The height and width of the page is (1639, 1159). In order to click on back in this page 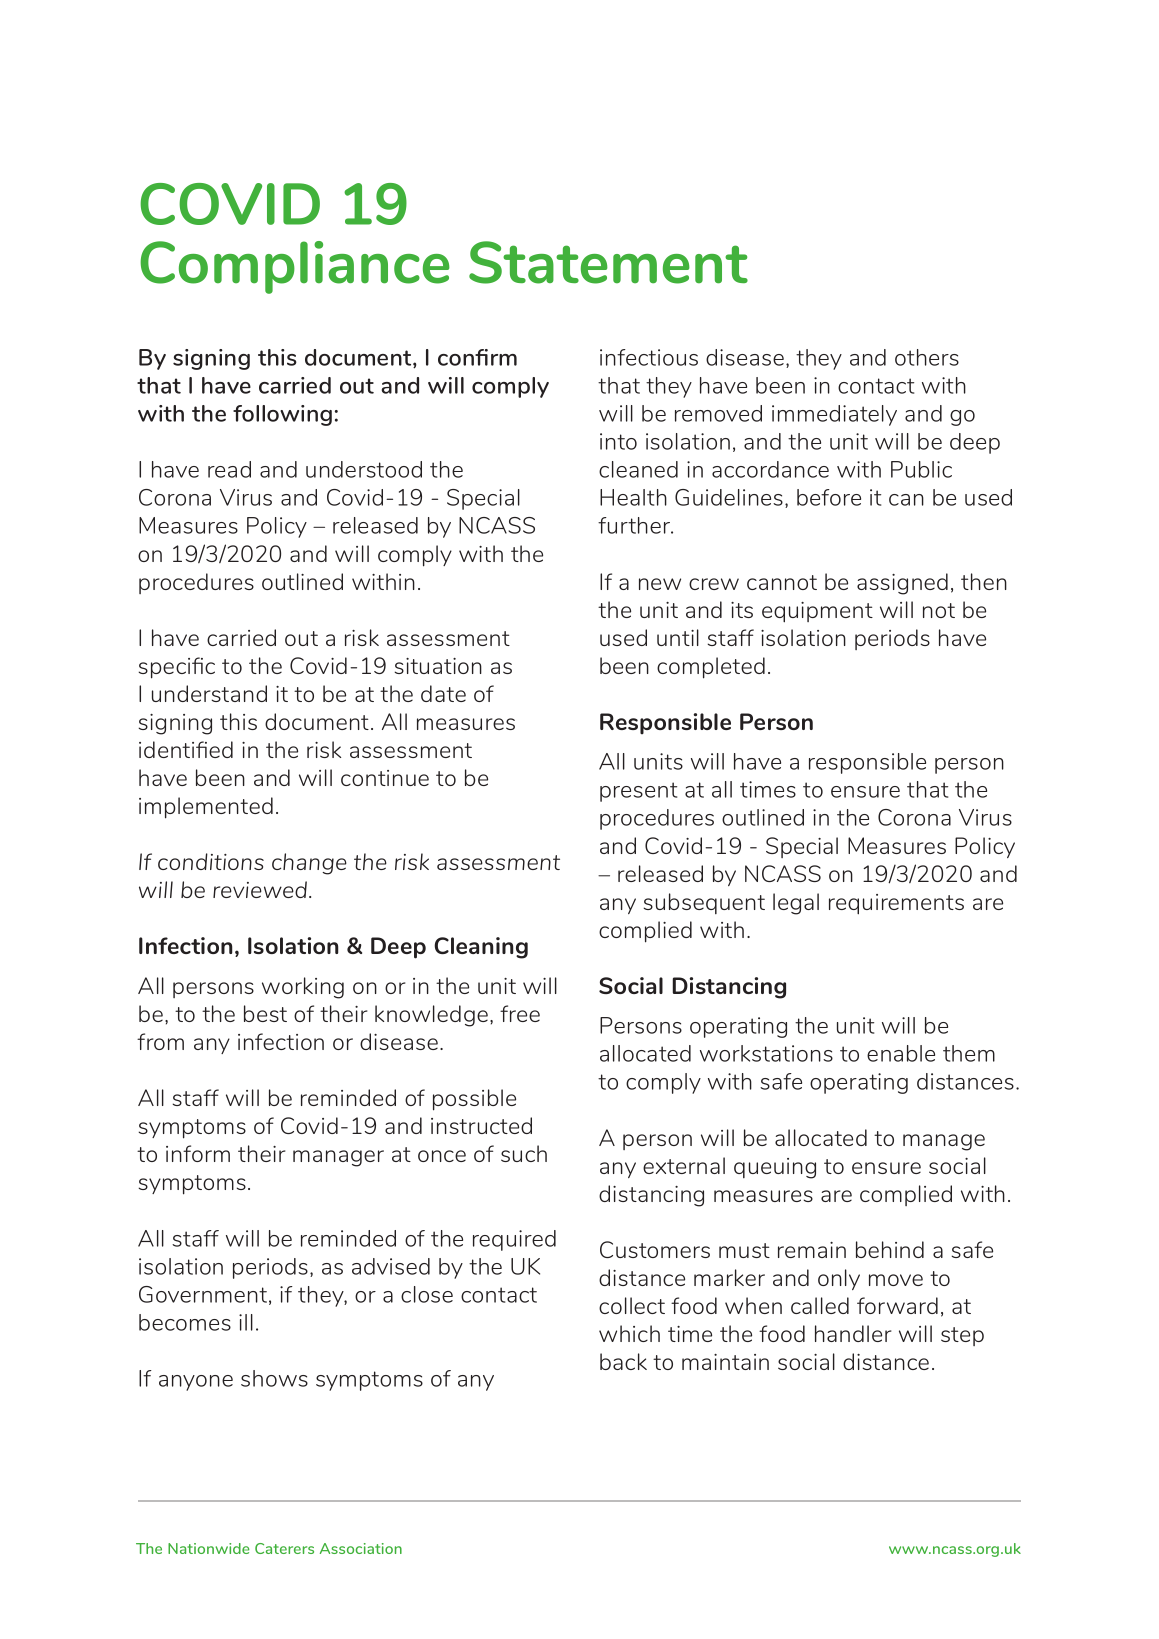, I will do `click(623, 1361)`.
